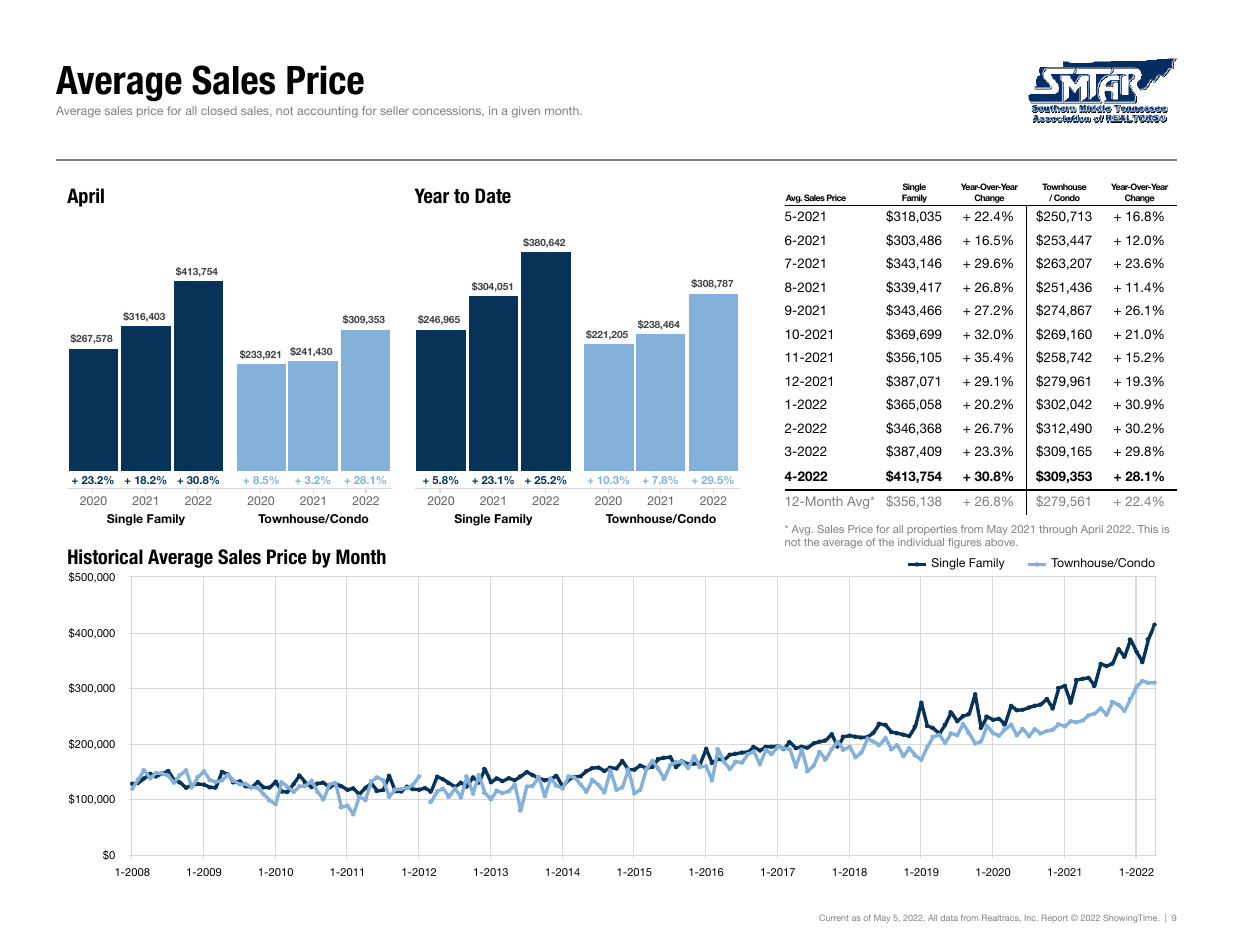 The image size is (1233, 952). Describe the element at coordinates (921, 542) in the page. I see `individual` at that location.
